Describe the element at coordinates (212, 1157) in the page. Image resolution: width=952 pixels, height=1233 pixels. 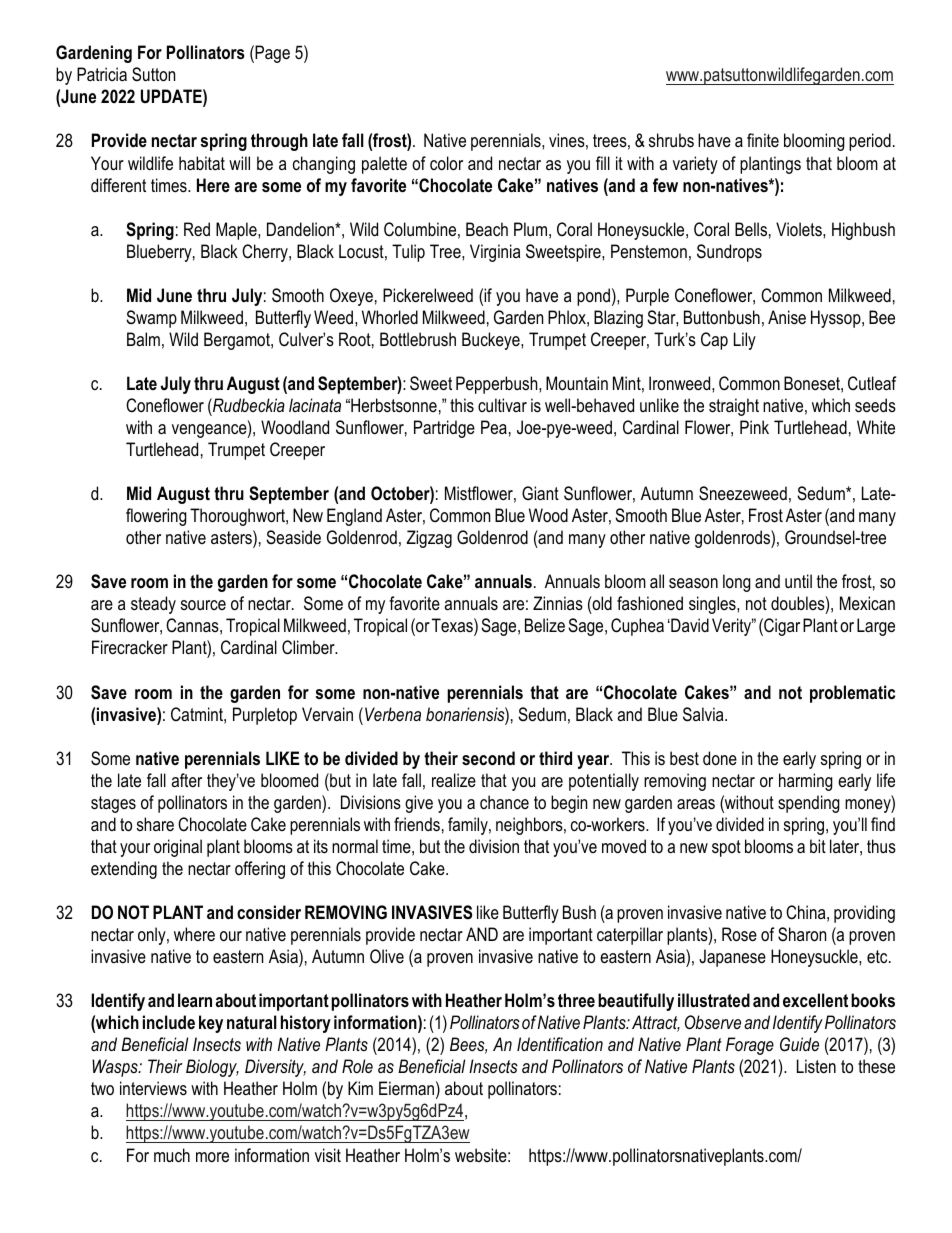
I see `more` at that location.
